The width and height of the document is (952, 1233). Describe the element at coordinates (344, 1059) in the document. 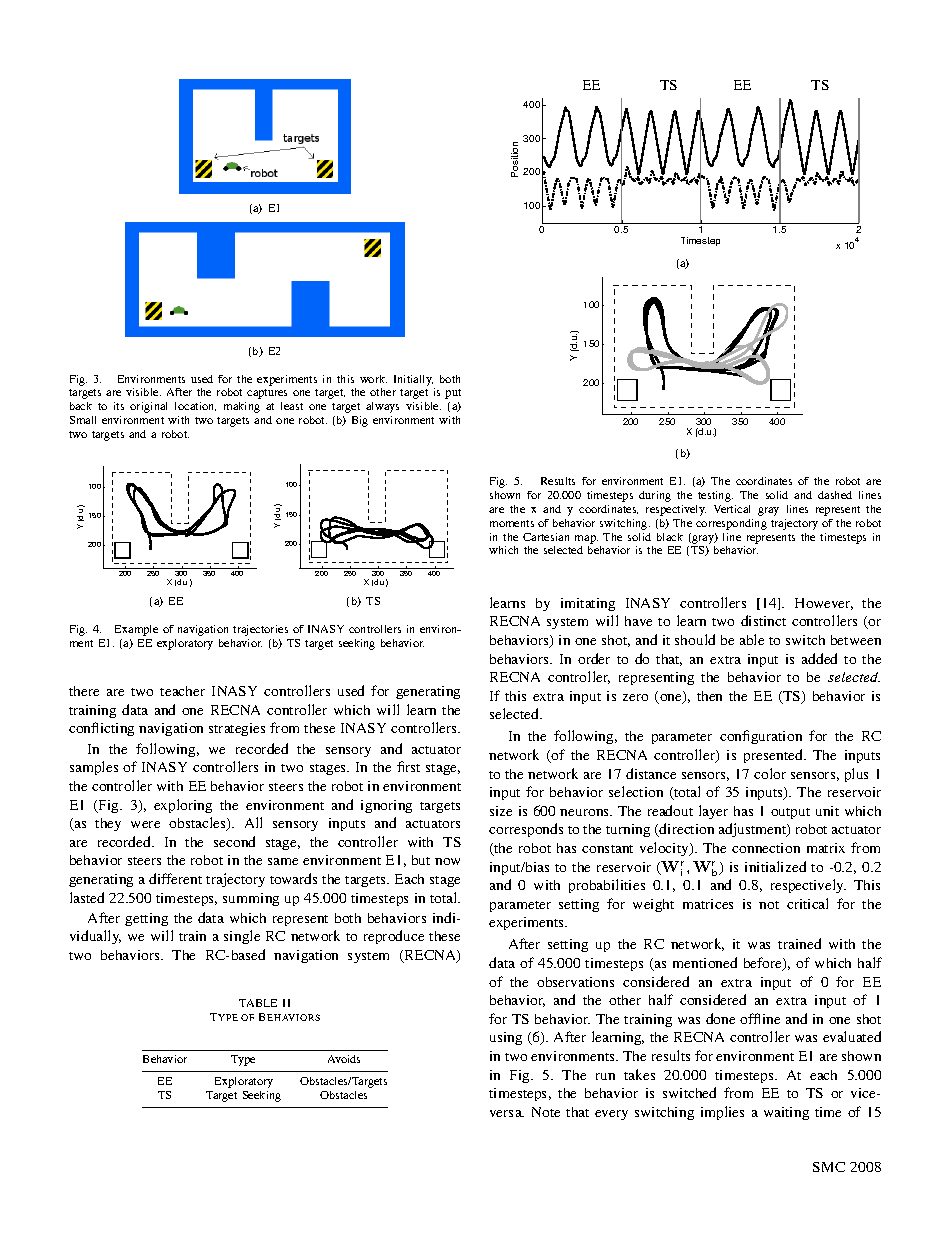

I see `Avoids` at that location.
